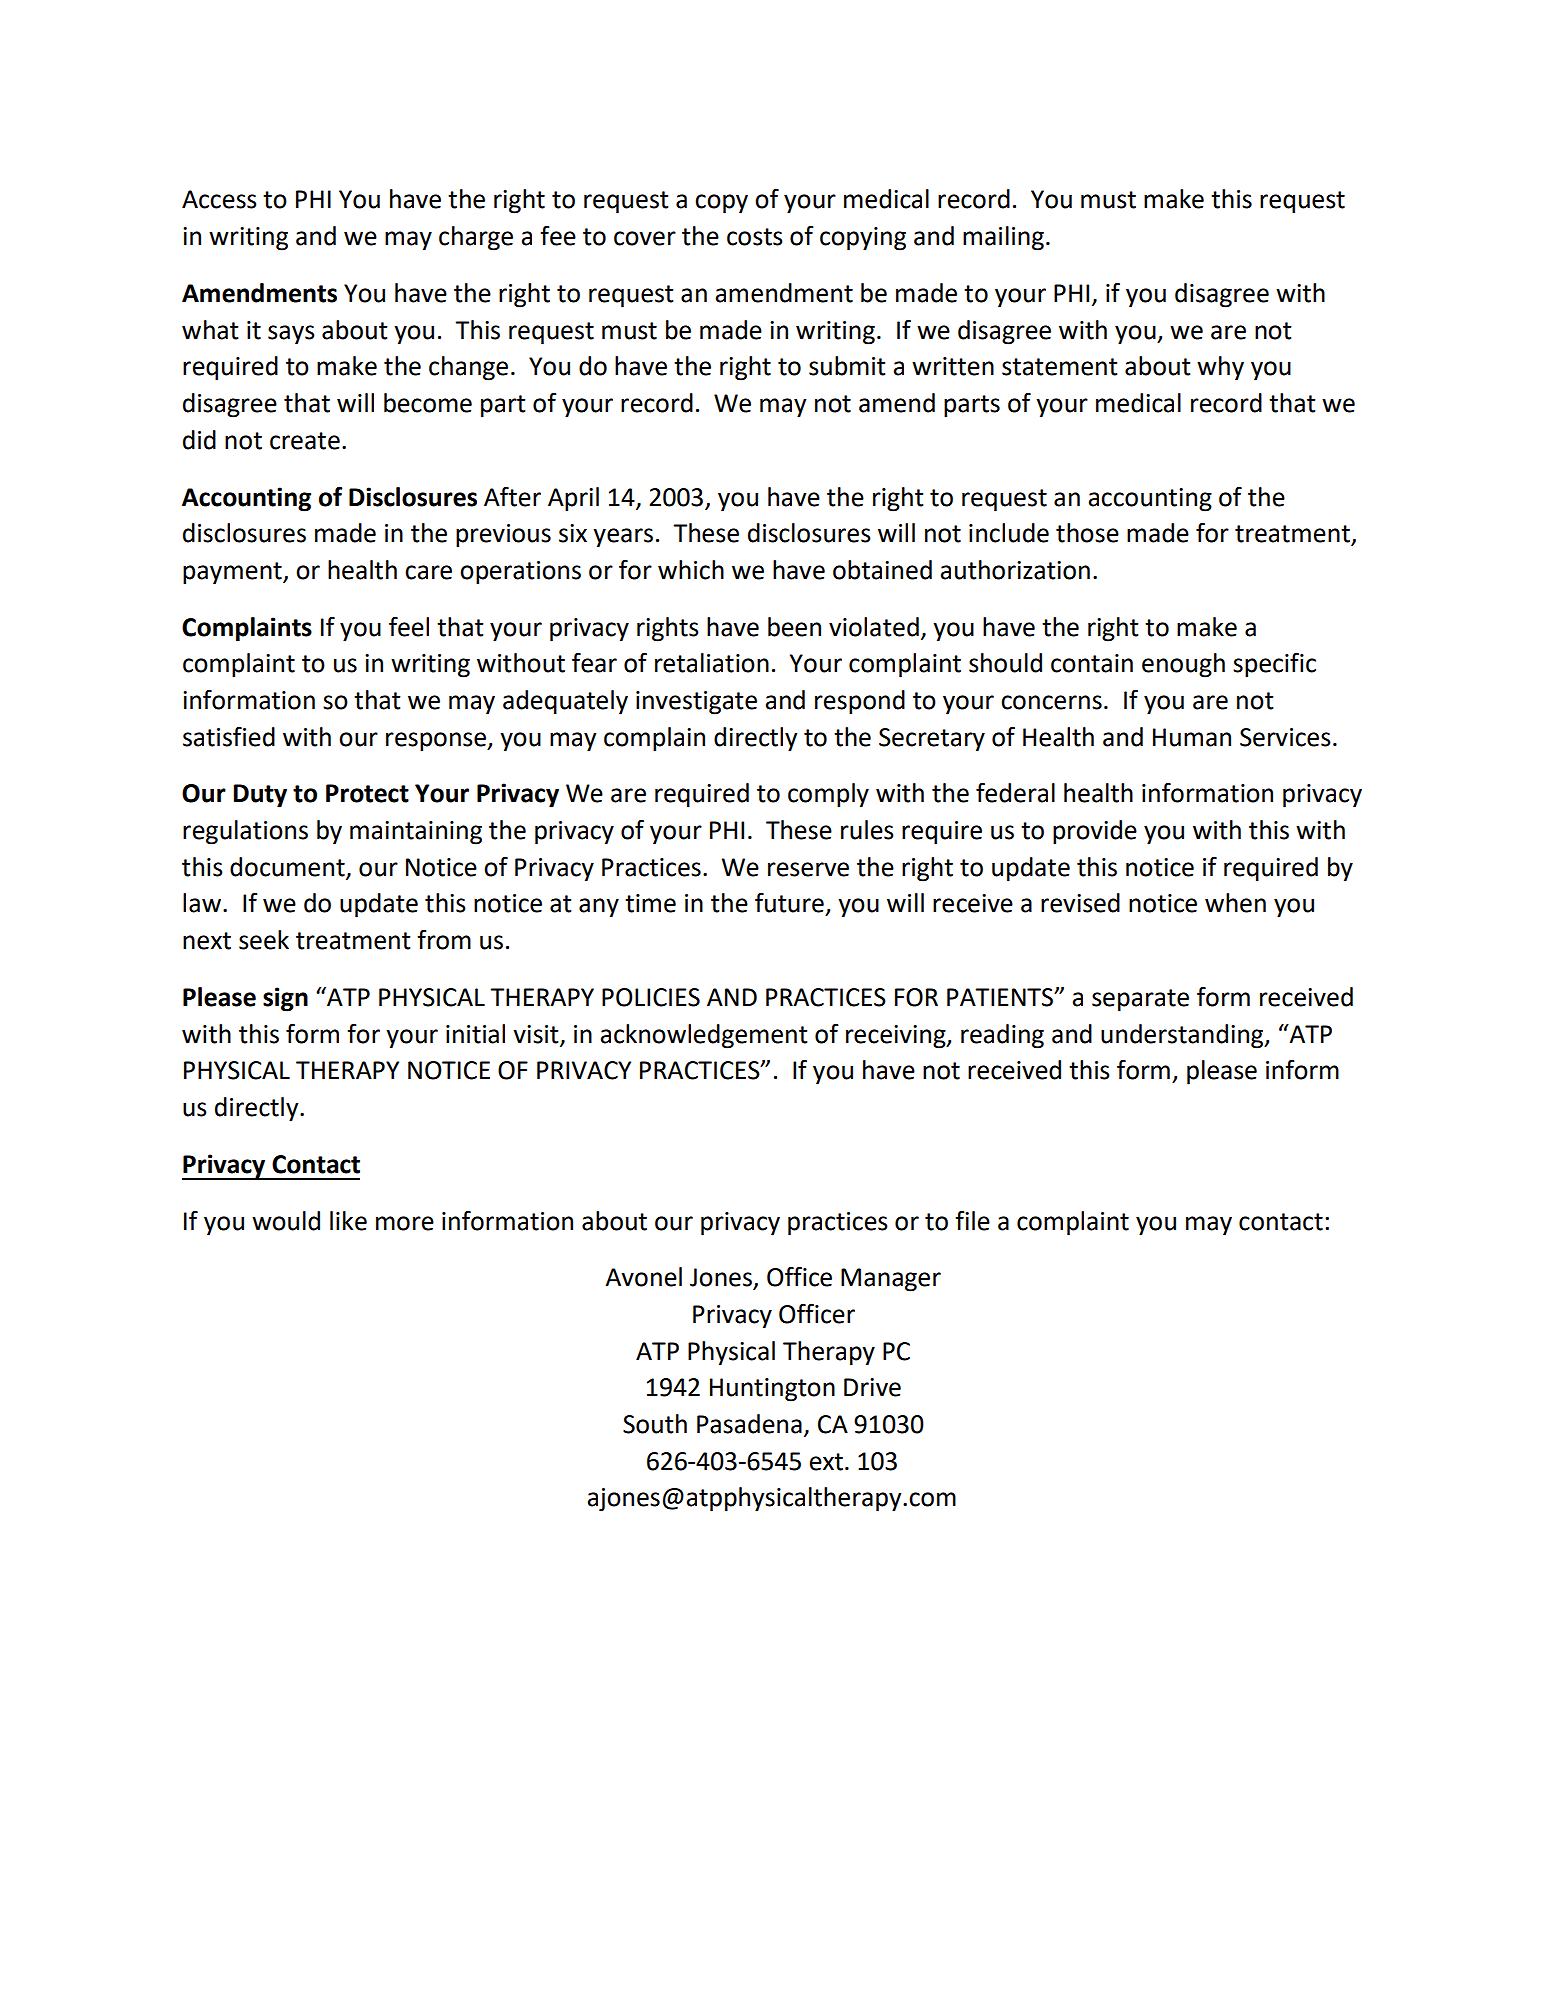 This image has height=2003, width=1547. Describe the element at coordinates (828, 795) in the image. I see `comply` at that location.
